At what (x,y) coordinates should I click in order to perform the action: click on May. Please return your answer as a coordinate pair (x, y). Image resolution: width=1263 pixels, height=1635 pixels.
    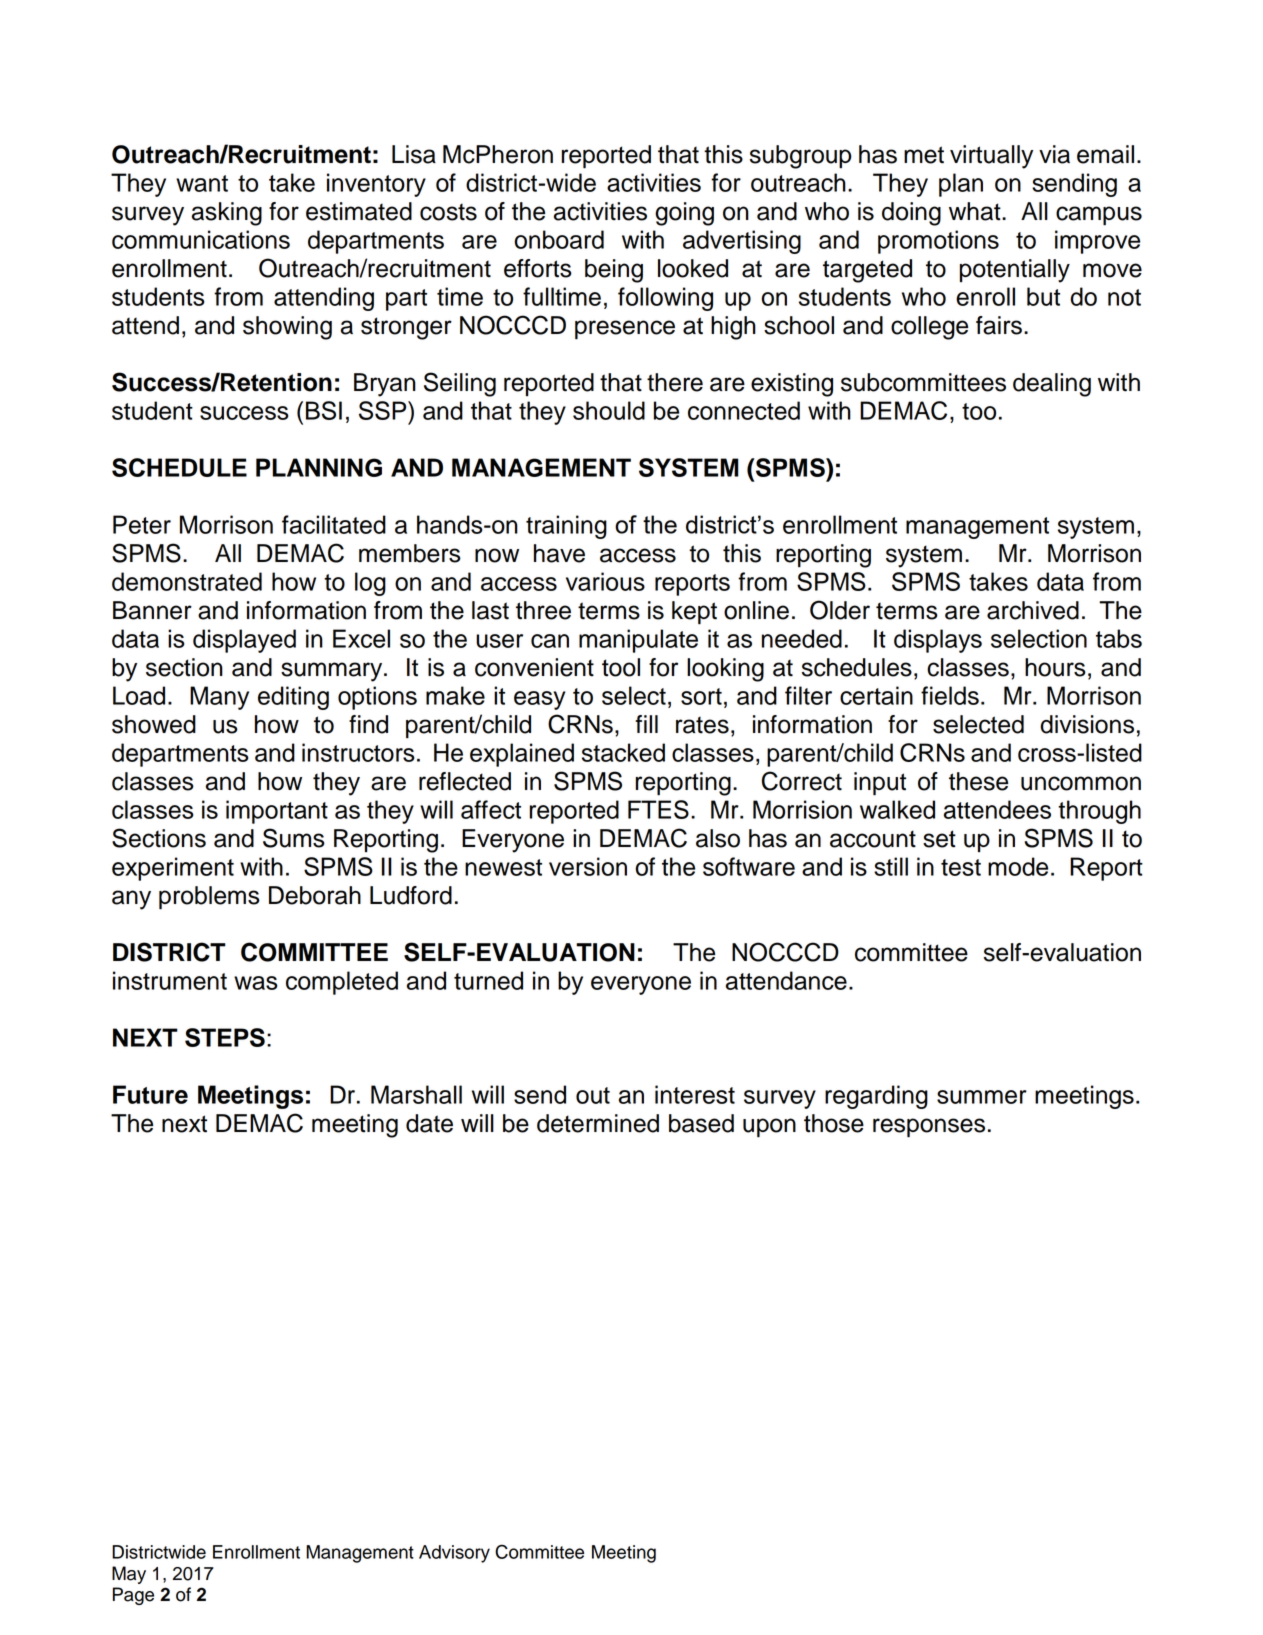
    Looking at the image, I should click on (129, 1575).
